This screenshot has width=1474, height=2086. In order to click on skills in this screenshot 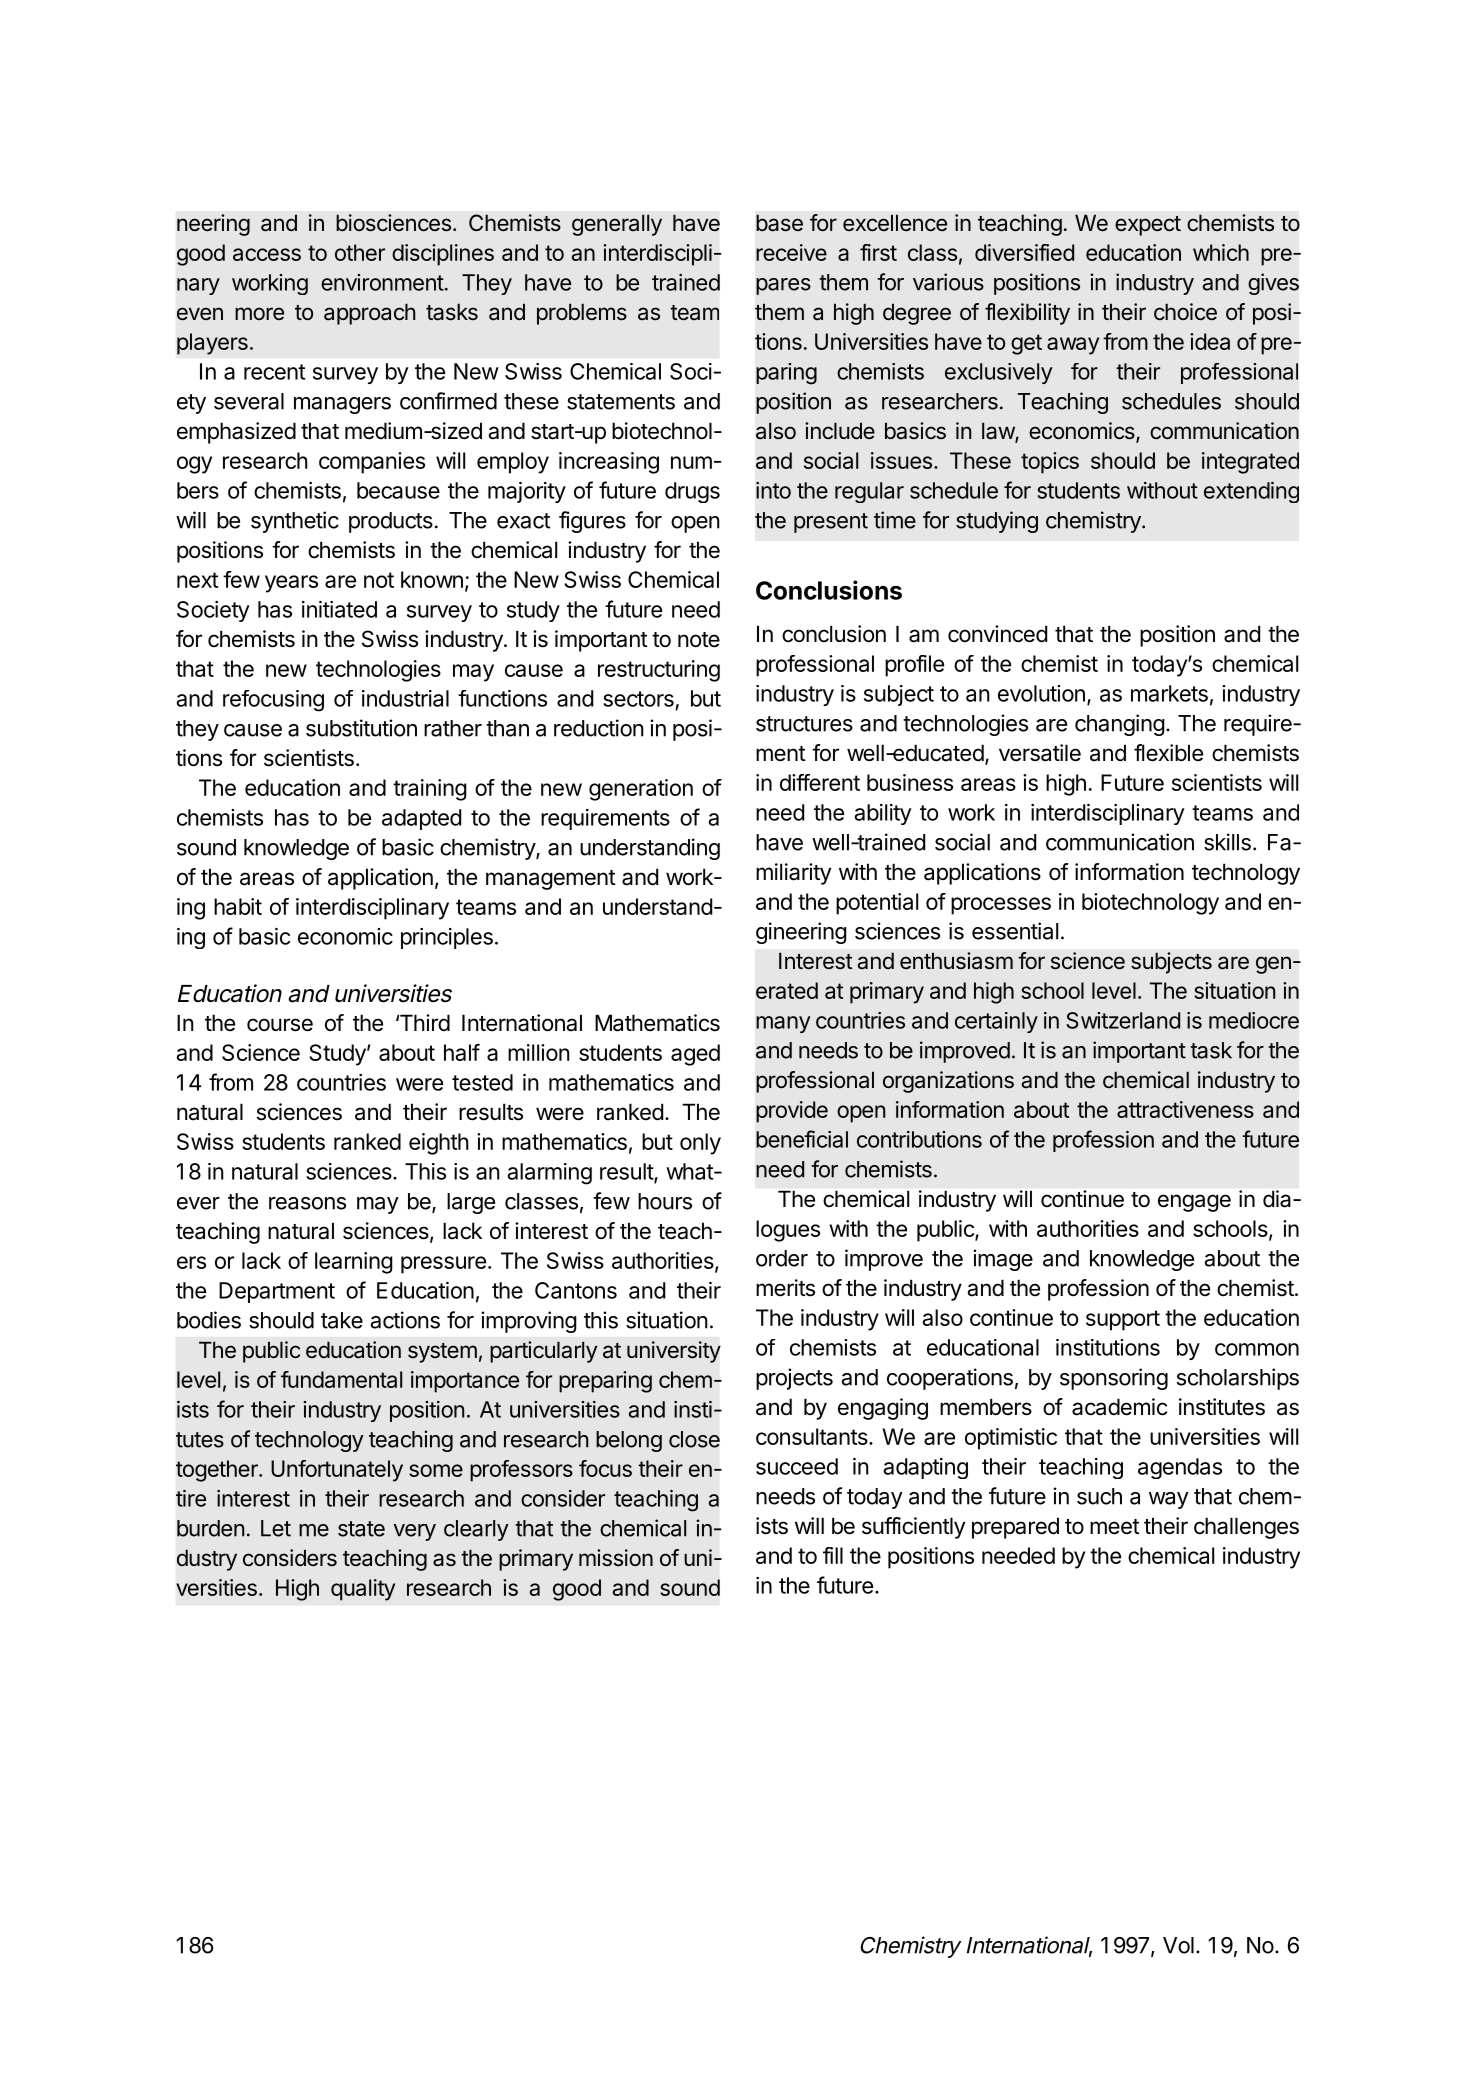, I will do `click(1227, 842)`.
